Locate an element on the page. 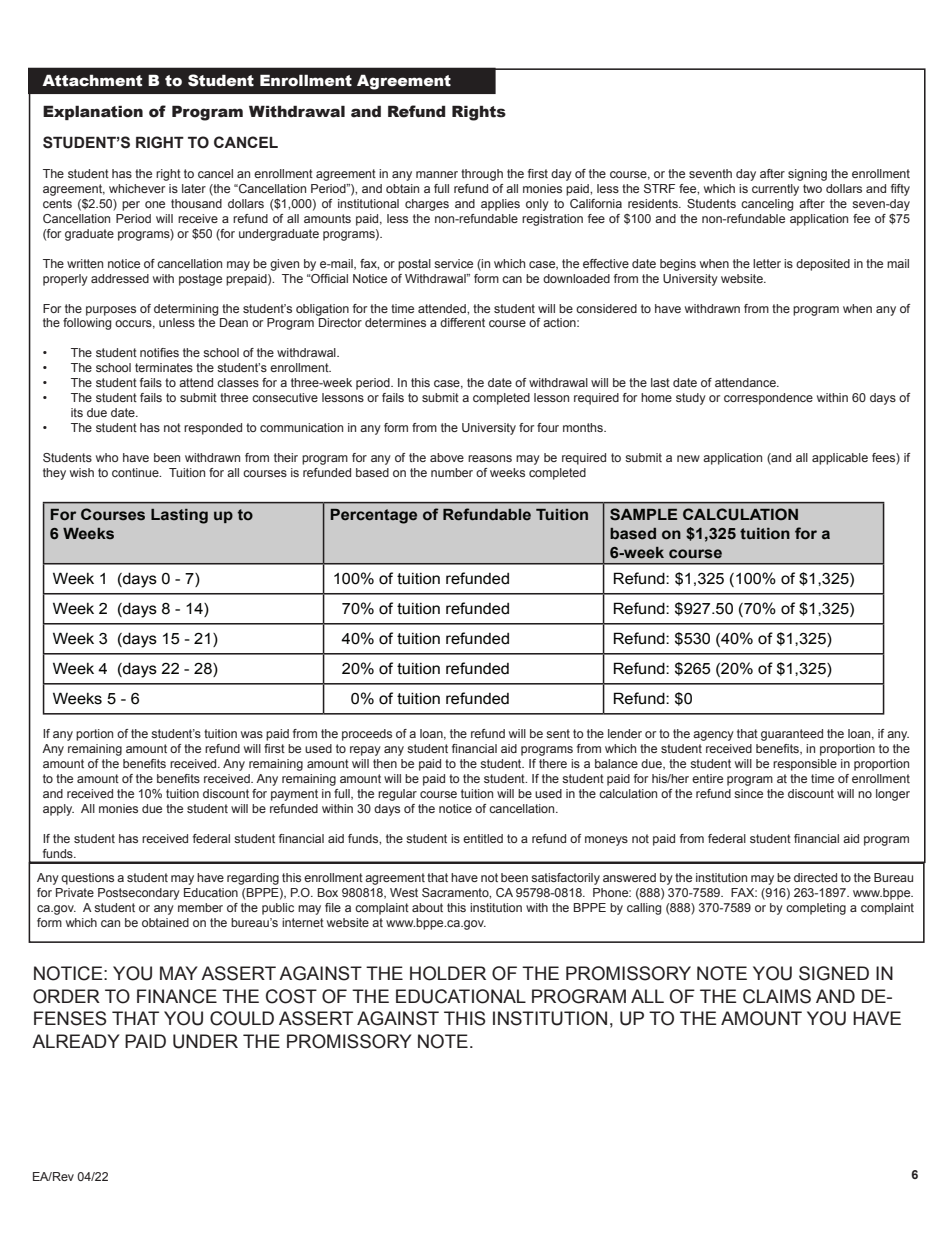 This image has height=1233, width=952. signing is located at coordinates (807, 175).
